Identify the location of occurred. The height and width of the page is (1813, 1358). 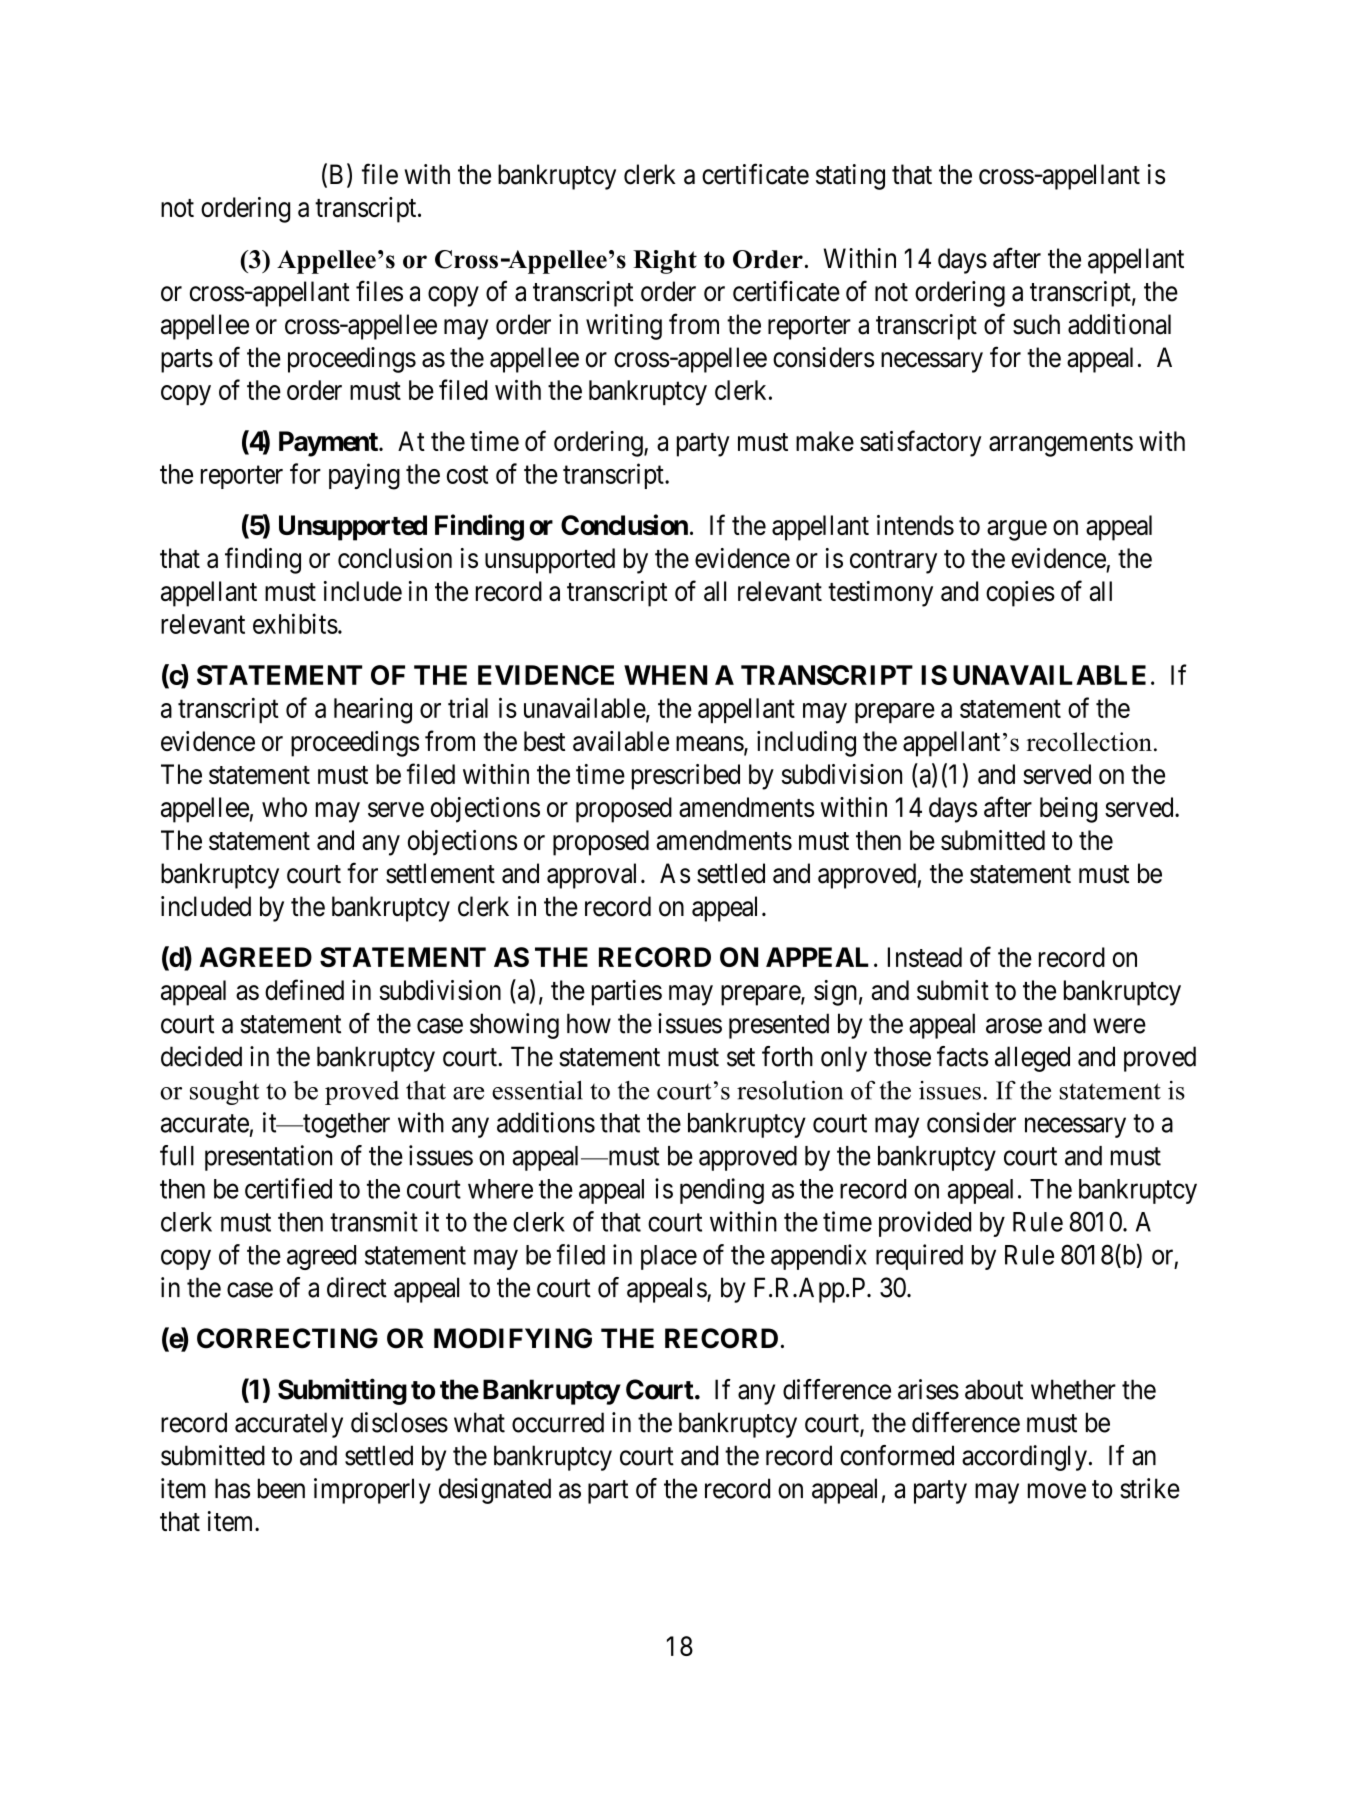
(558, 1422).
